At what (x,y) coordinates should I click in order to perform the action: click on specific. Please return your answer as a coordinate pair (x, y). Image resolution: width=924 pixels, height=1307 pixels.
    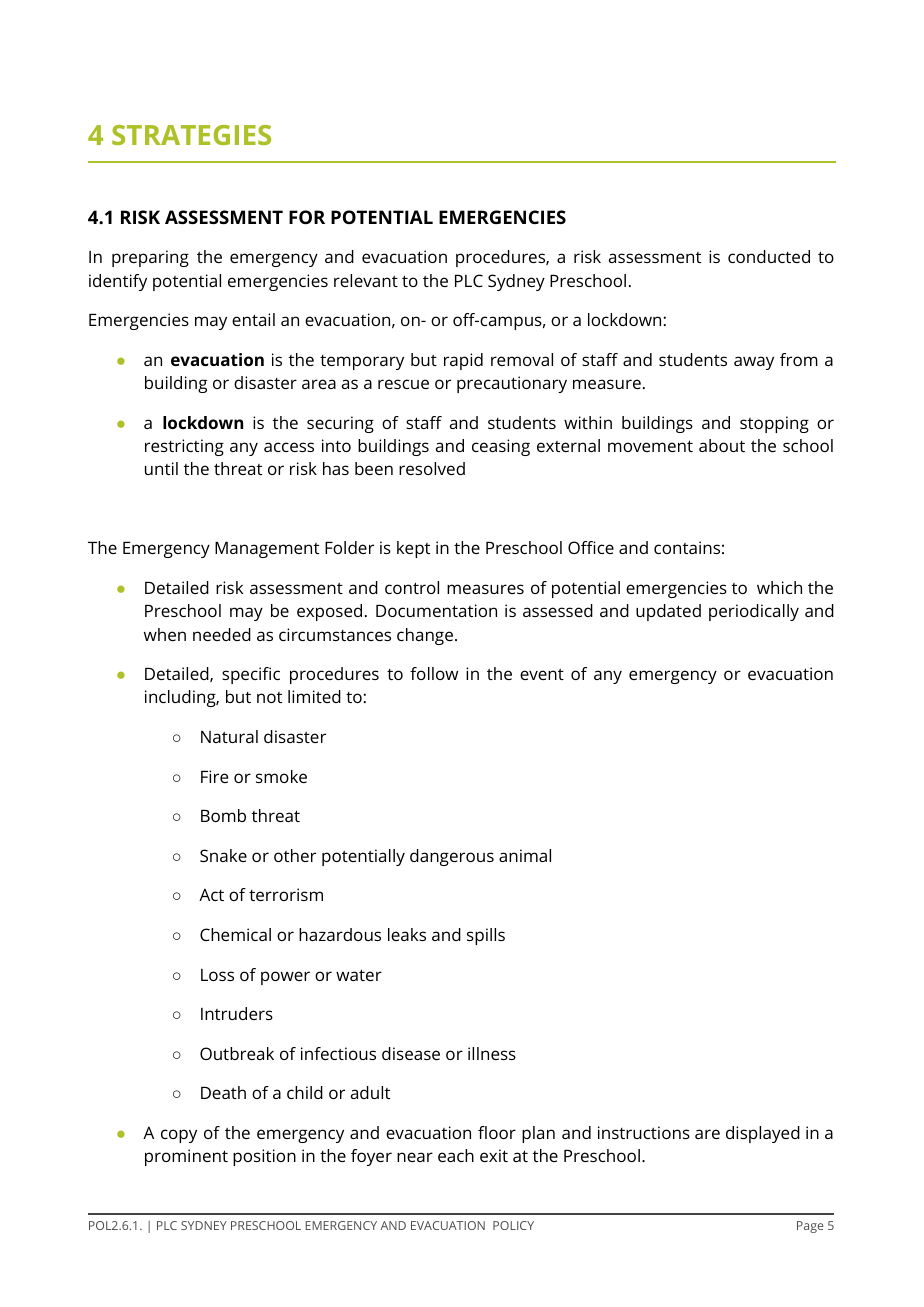
    Looking at the image, I should click on (251, 675).
